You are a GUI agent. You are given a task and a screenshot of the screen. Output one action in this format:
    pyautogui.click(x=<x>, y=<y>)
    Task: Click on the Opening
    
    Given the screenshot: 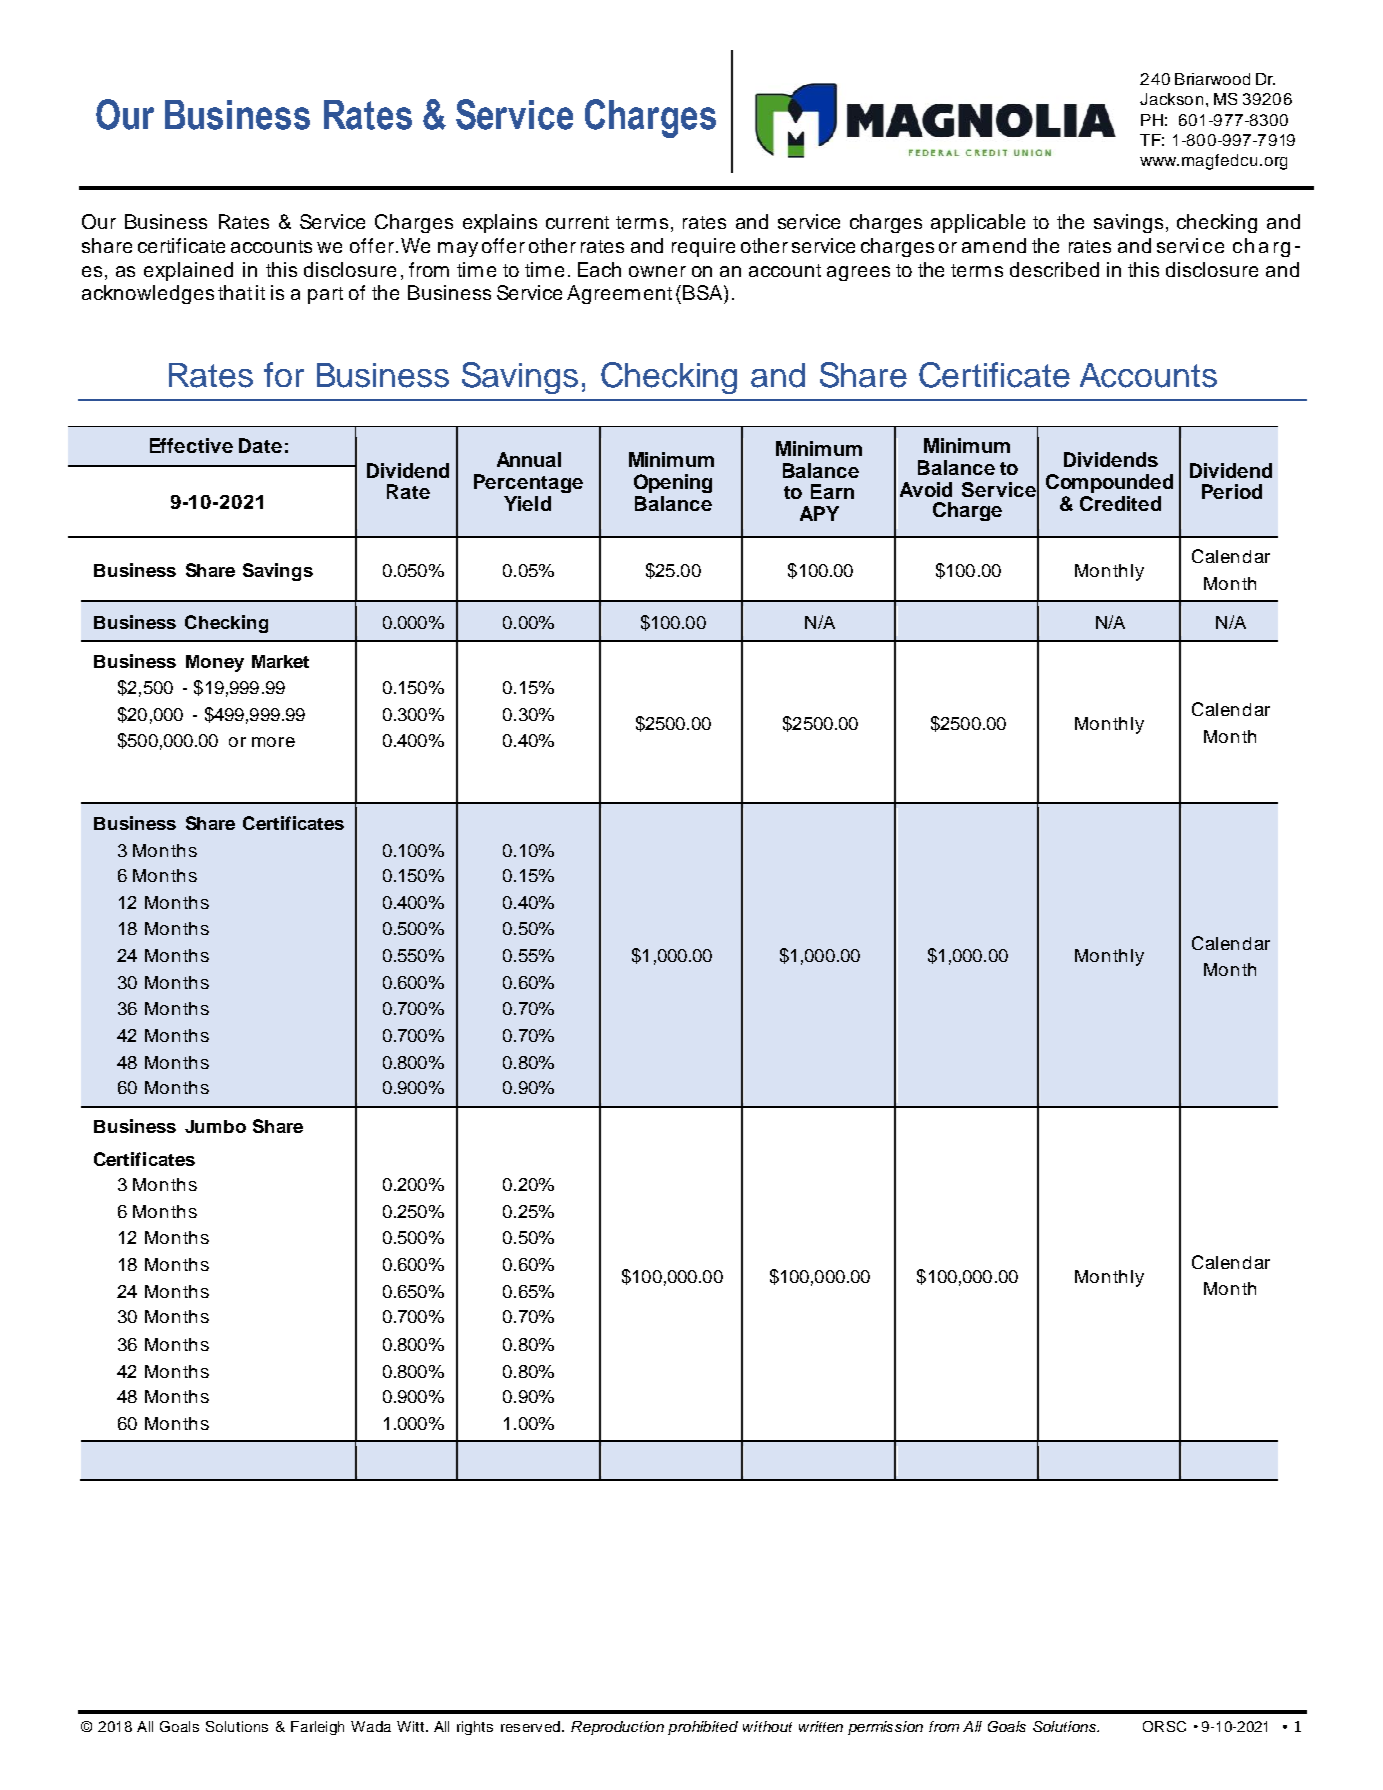 What is the action you would take?
    pyautogui.click(x=673, y=483)
